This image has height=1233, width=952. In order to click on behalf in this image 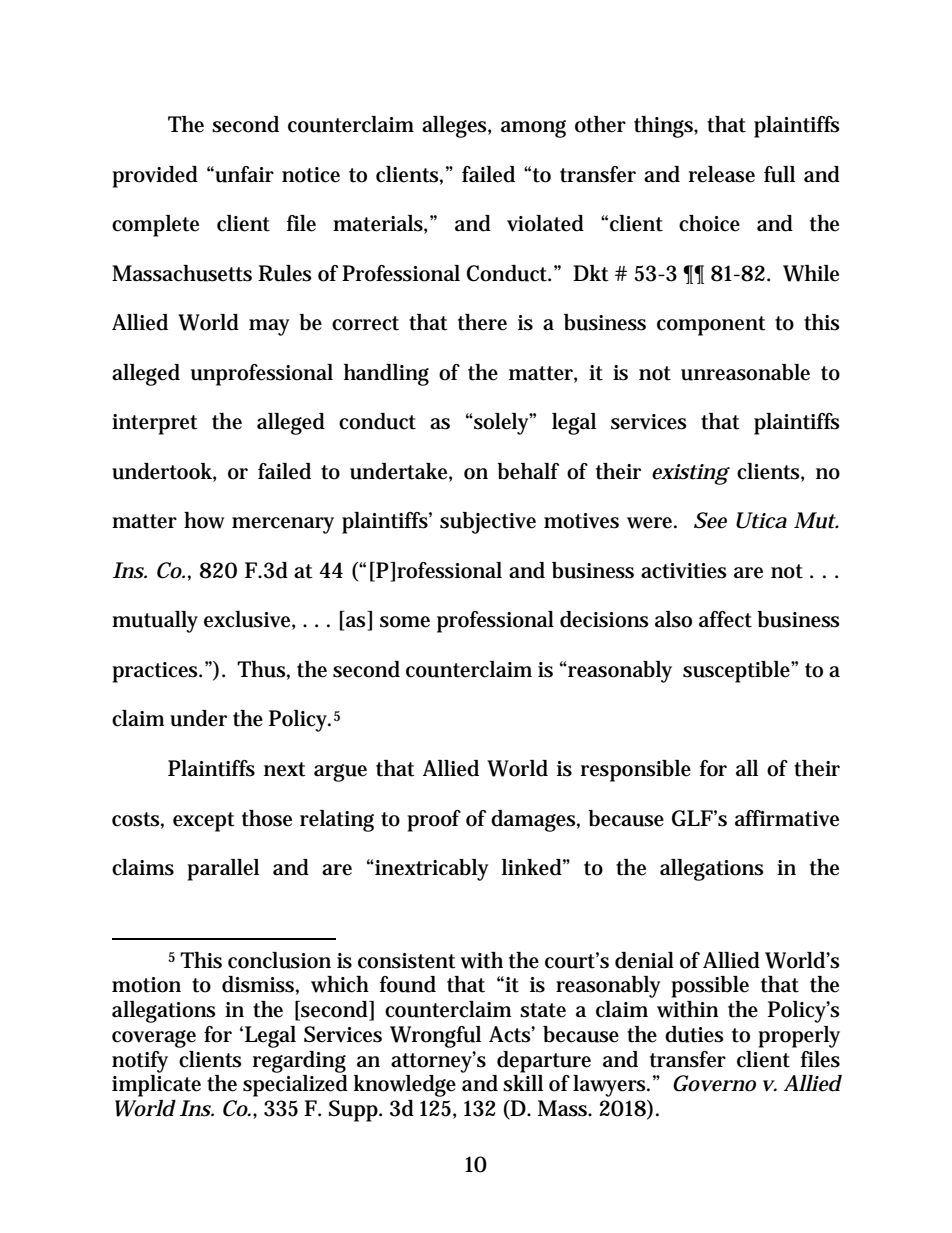, I will do `click(528, 471)`.
